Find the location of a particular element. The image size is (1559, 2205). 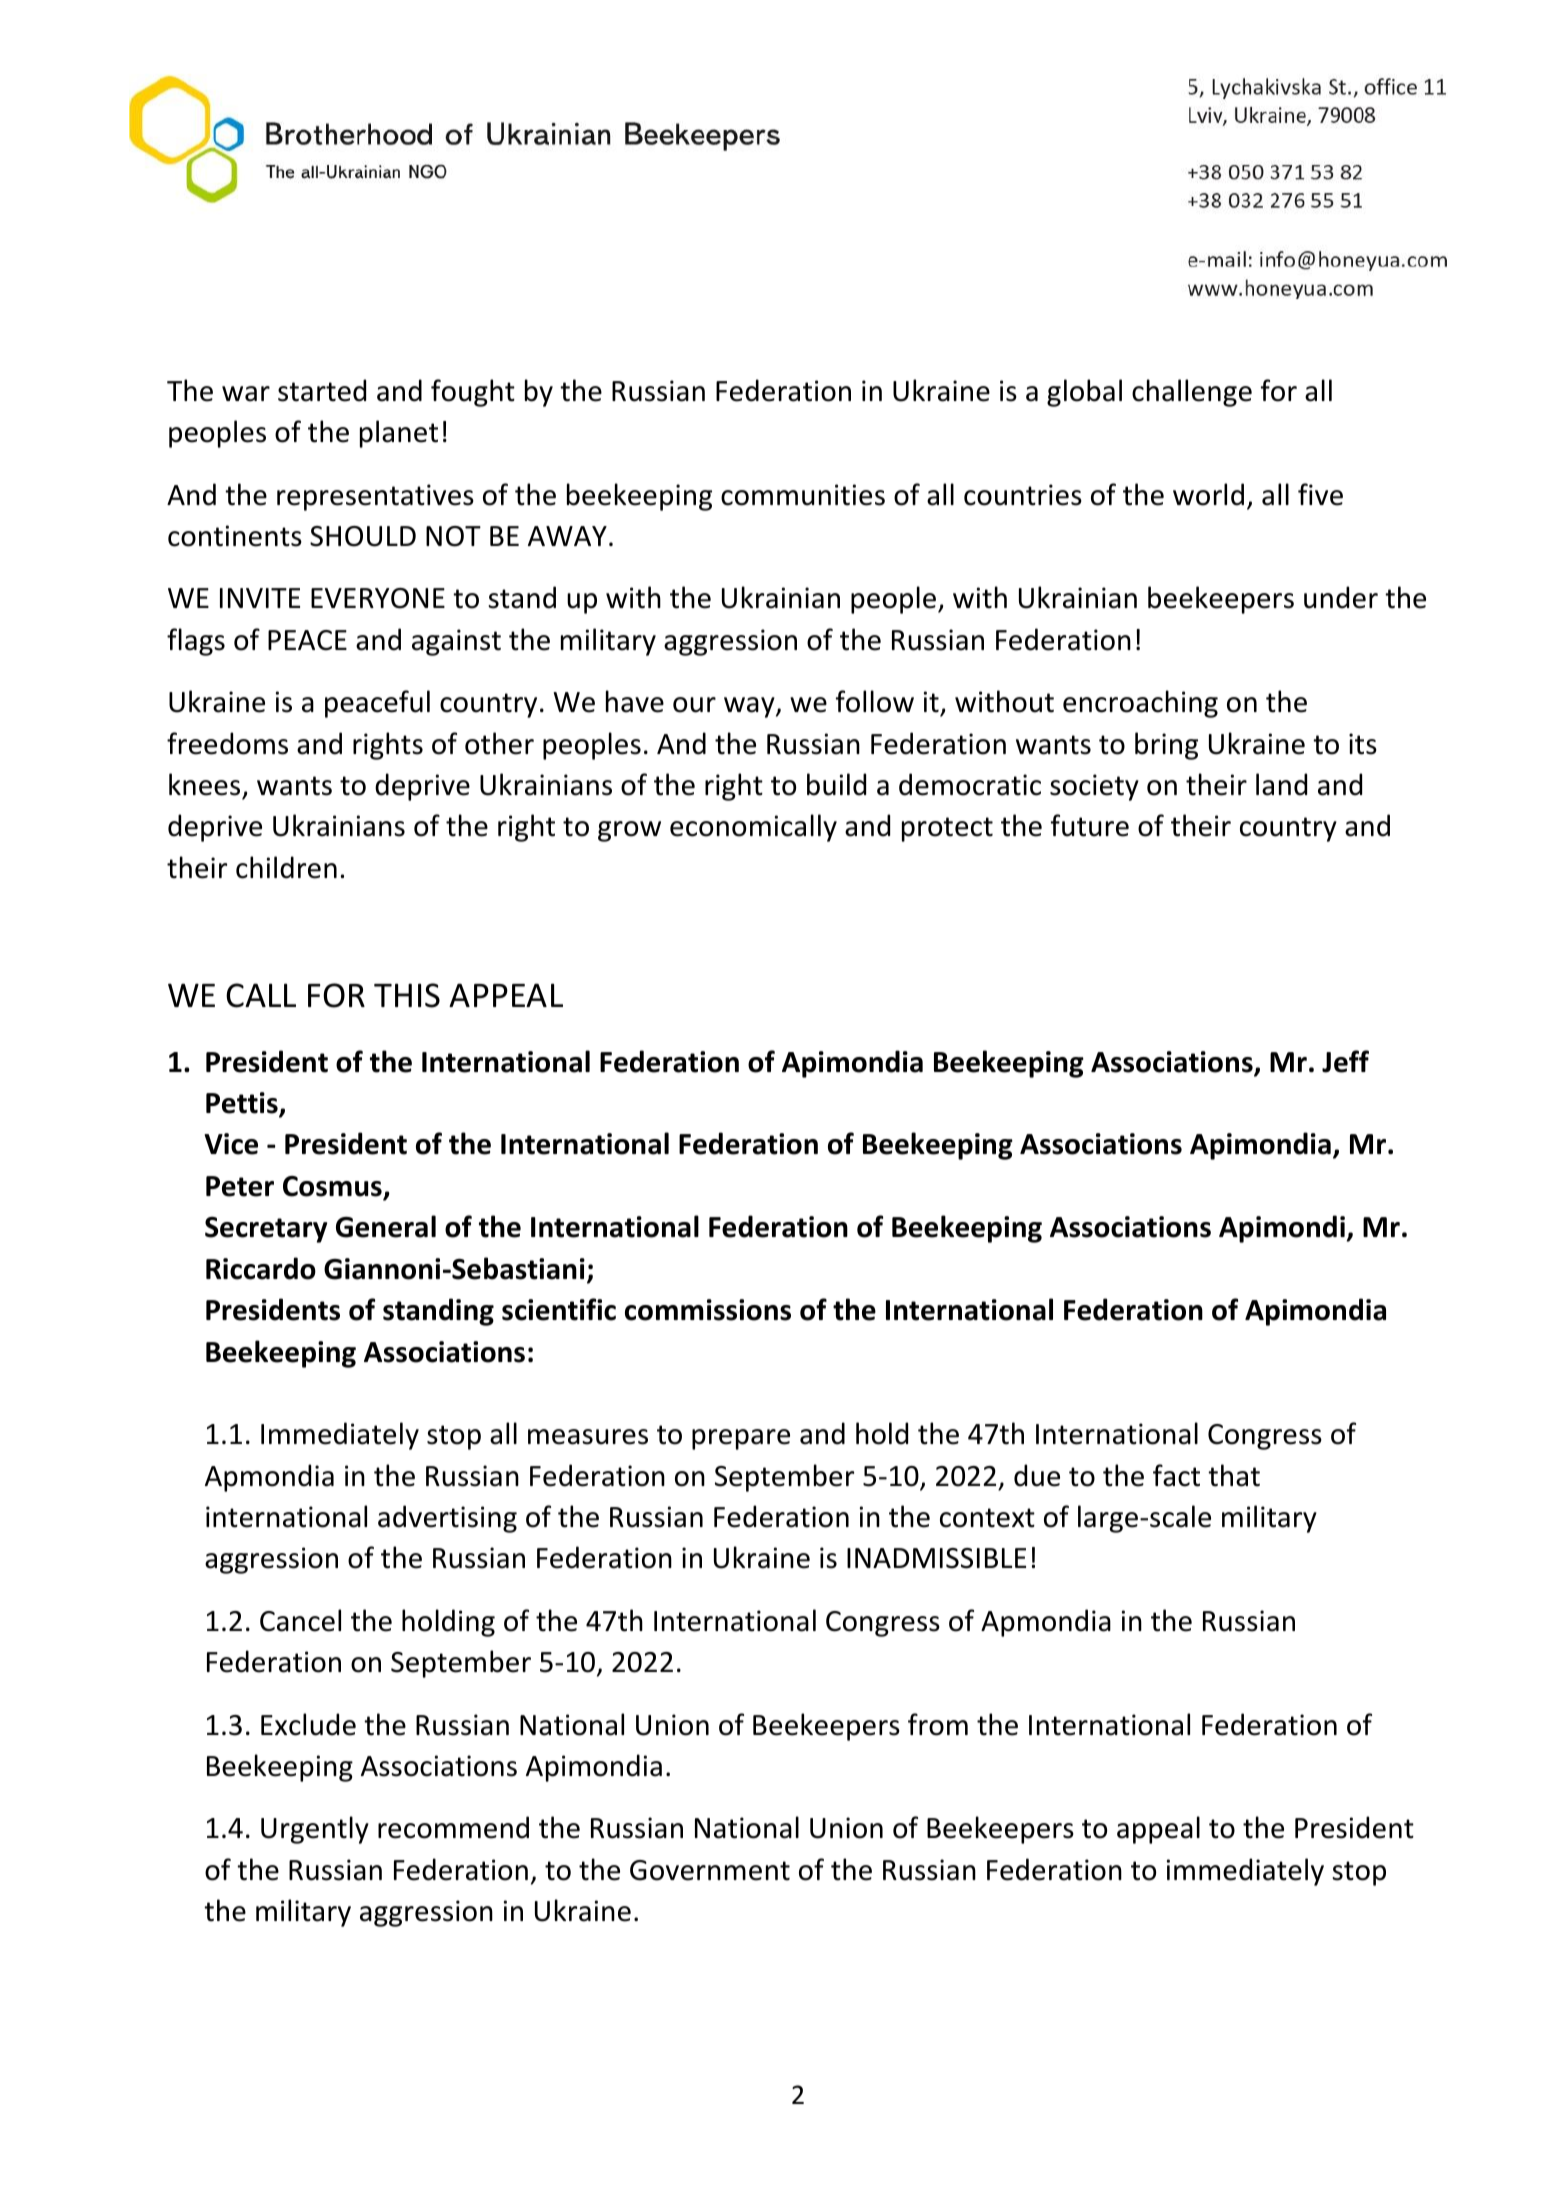

advertising is located at coordinates (447, 1519).
